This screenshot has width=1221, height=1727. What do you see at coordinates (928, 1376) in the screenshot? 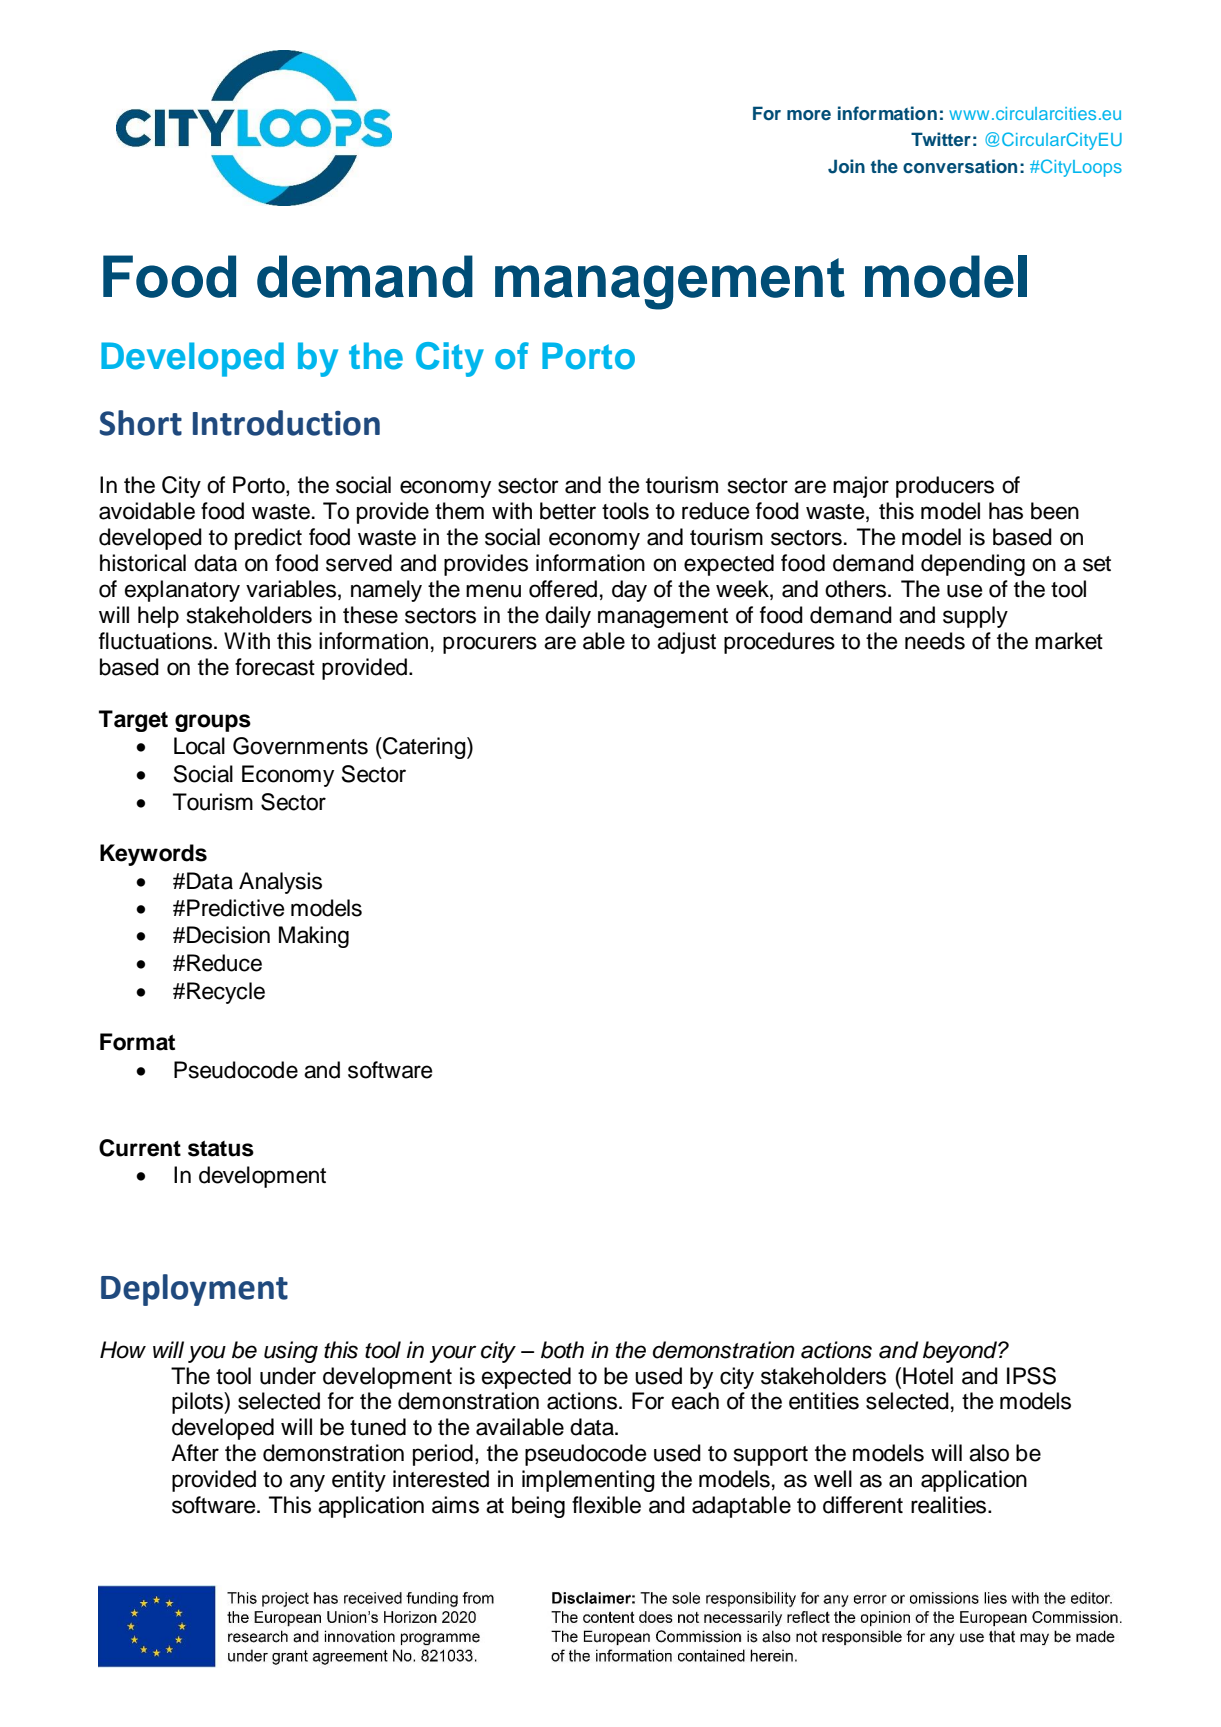
I see `Hotel` at bounding box center [928, 1376].
